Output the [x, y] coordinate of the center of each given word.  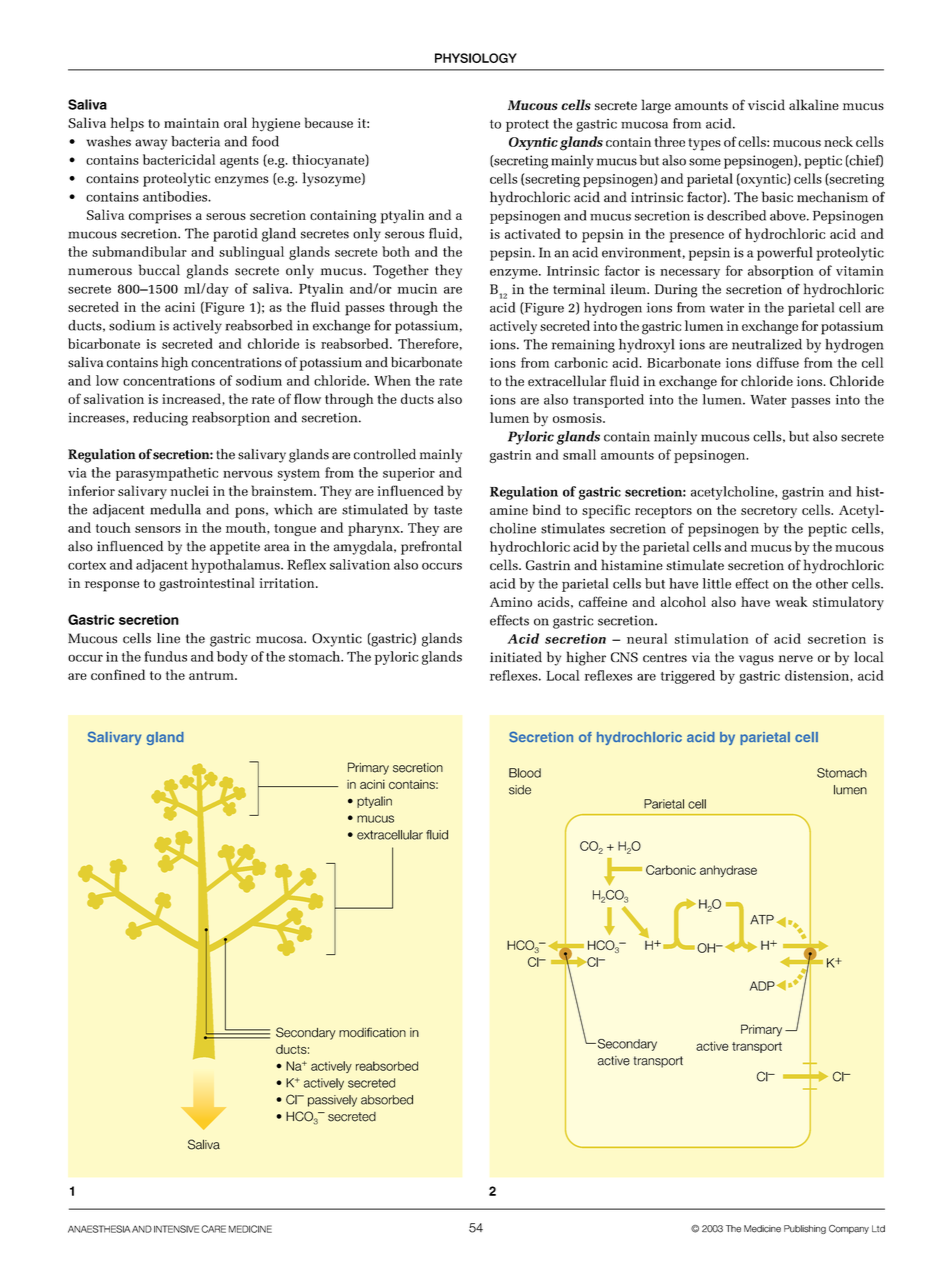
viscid [766, 104]
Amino [511, 602]
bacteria [195, 141]
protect [527, 126]
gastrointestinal [207, 584]
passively [332, 1101]
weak [791, 601]
